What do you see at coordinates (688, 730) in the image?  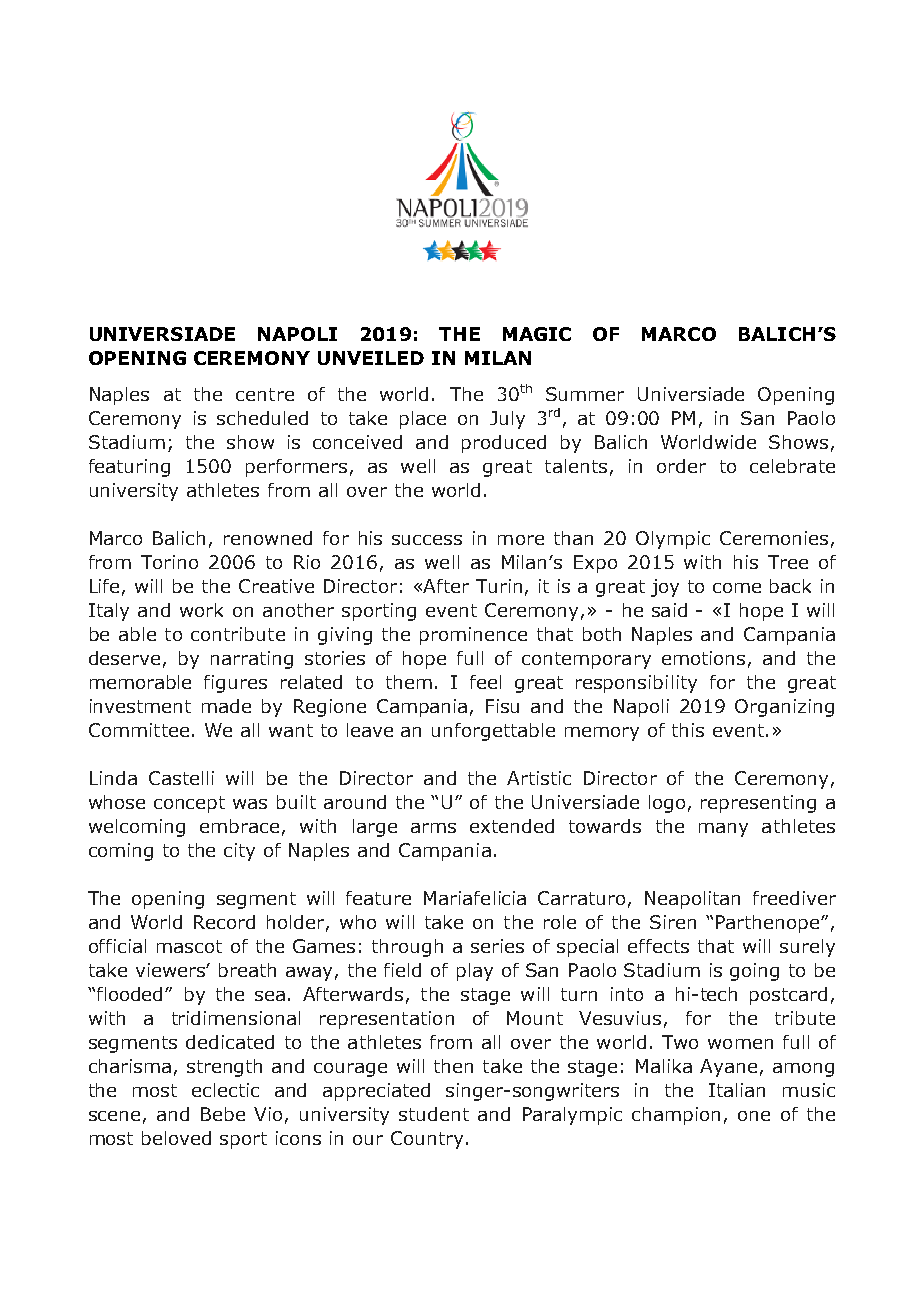 I see `this` at bounding box center [688, 730].
